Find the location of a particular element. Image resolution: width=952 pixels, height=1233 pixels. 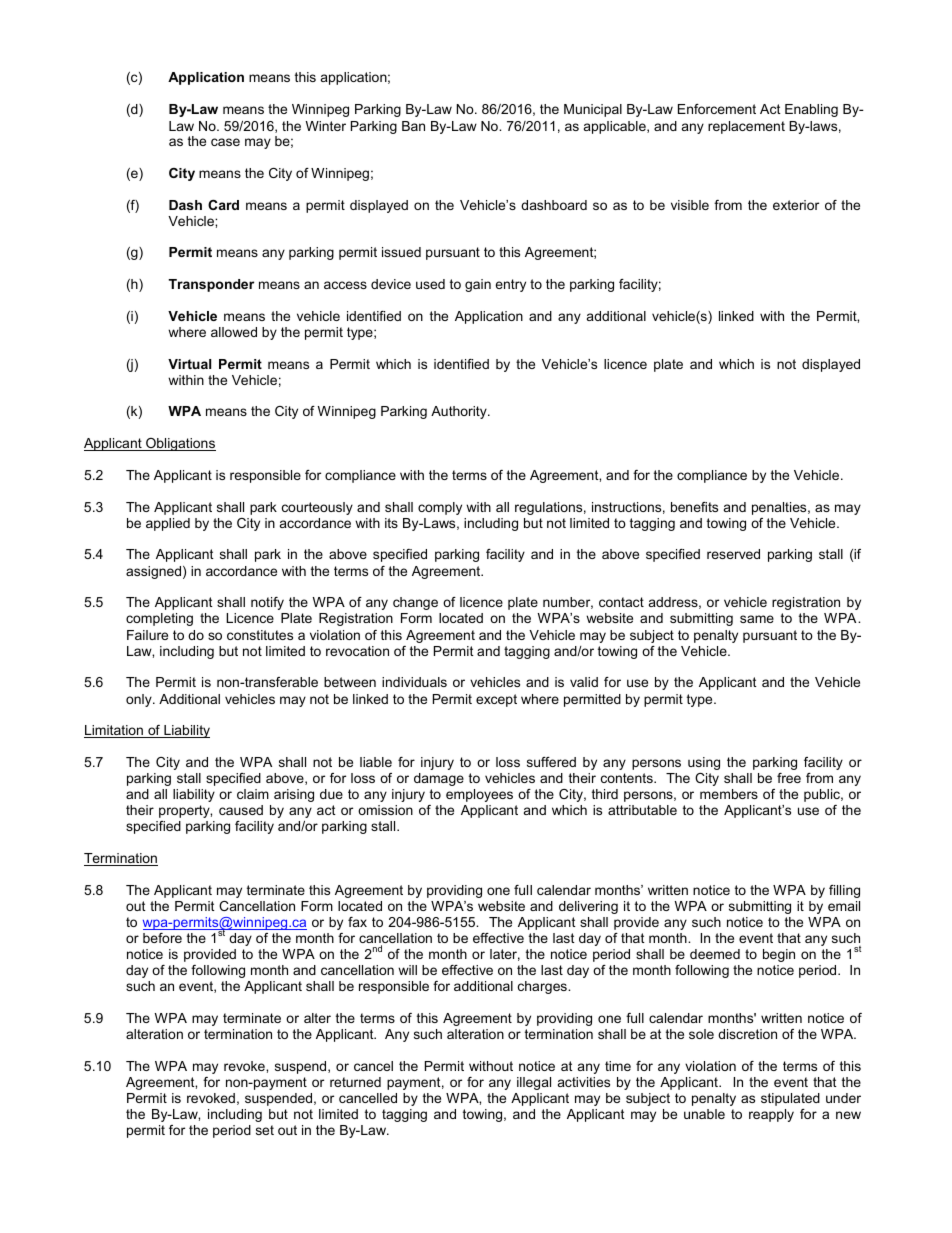

claim is located at coordinates (253, 794).
